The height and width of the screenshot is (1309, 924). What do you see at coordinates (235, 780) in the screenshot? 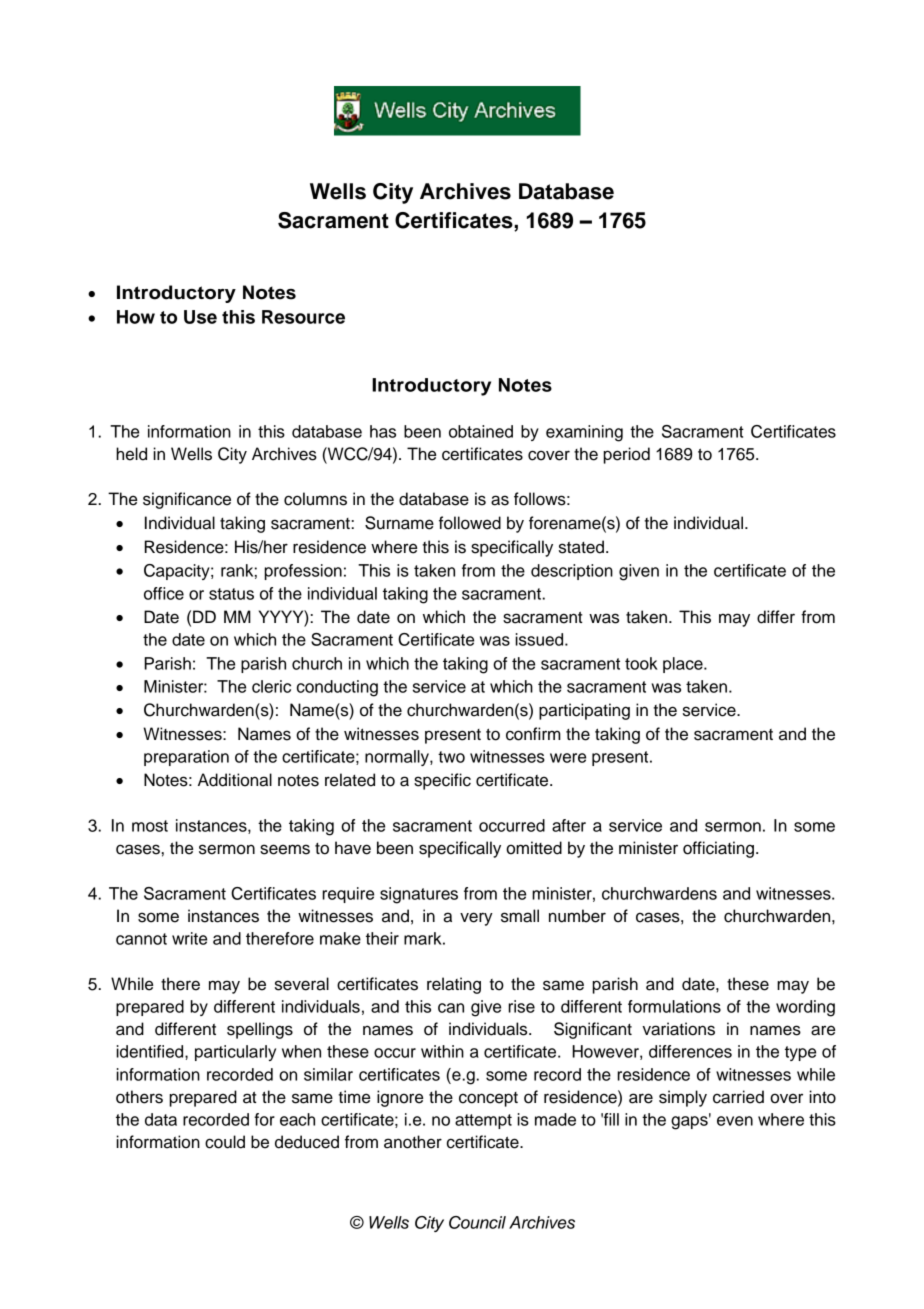
I see `Additional` at bounding box center [235, 780].
